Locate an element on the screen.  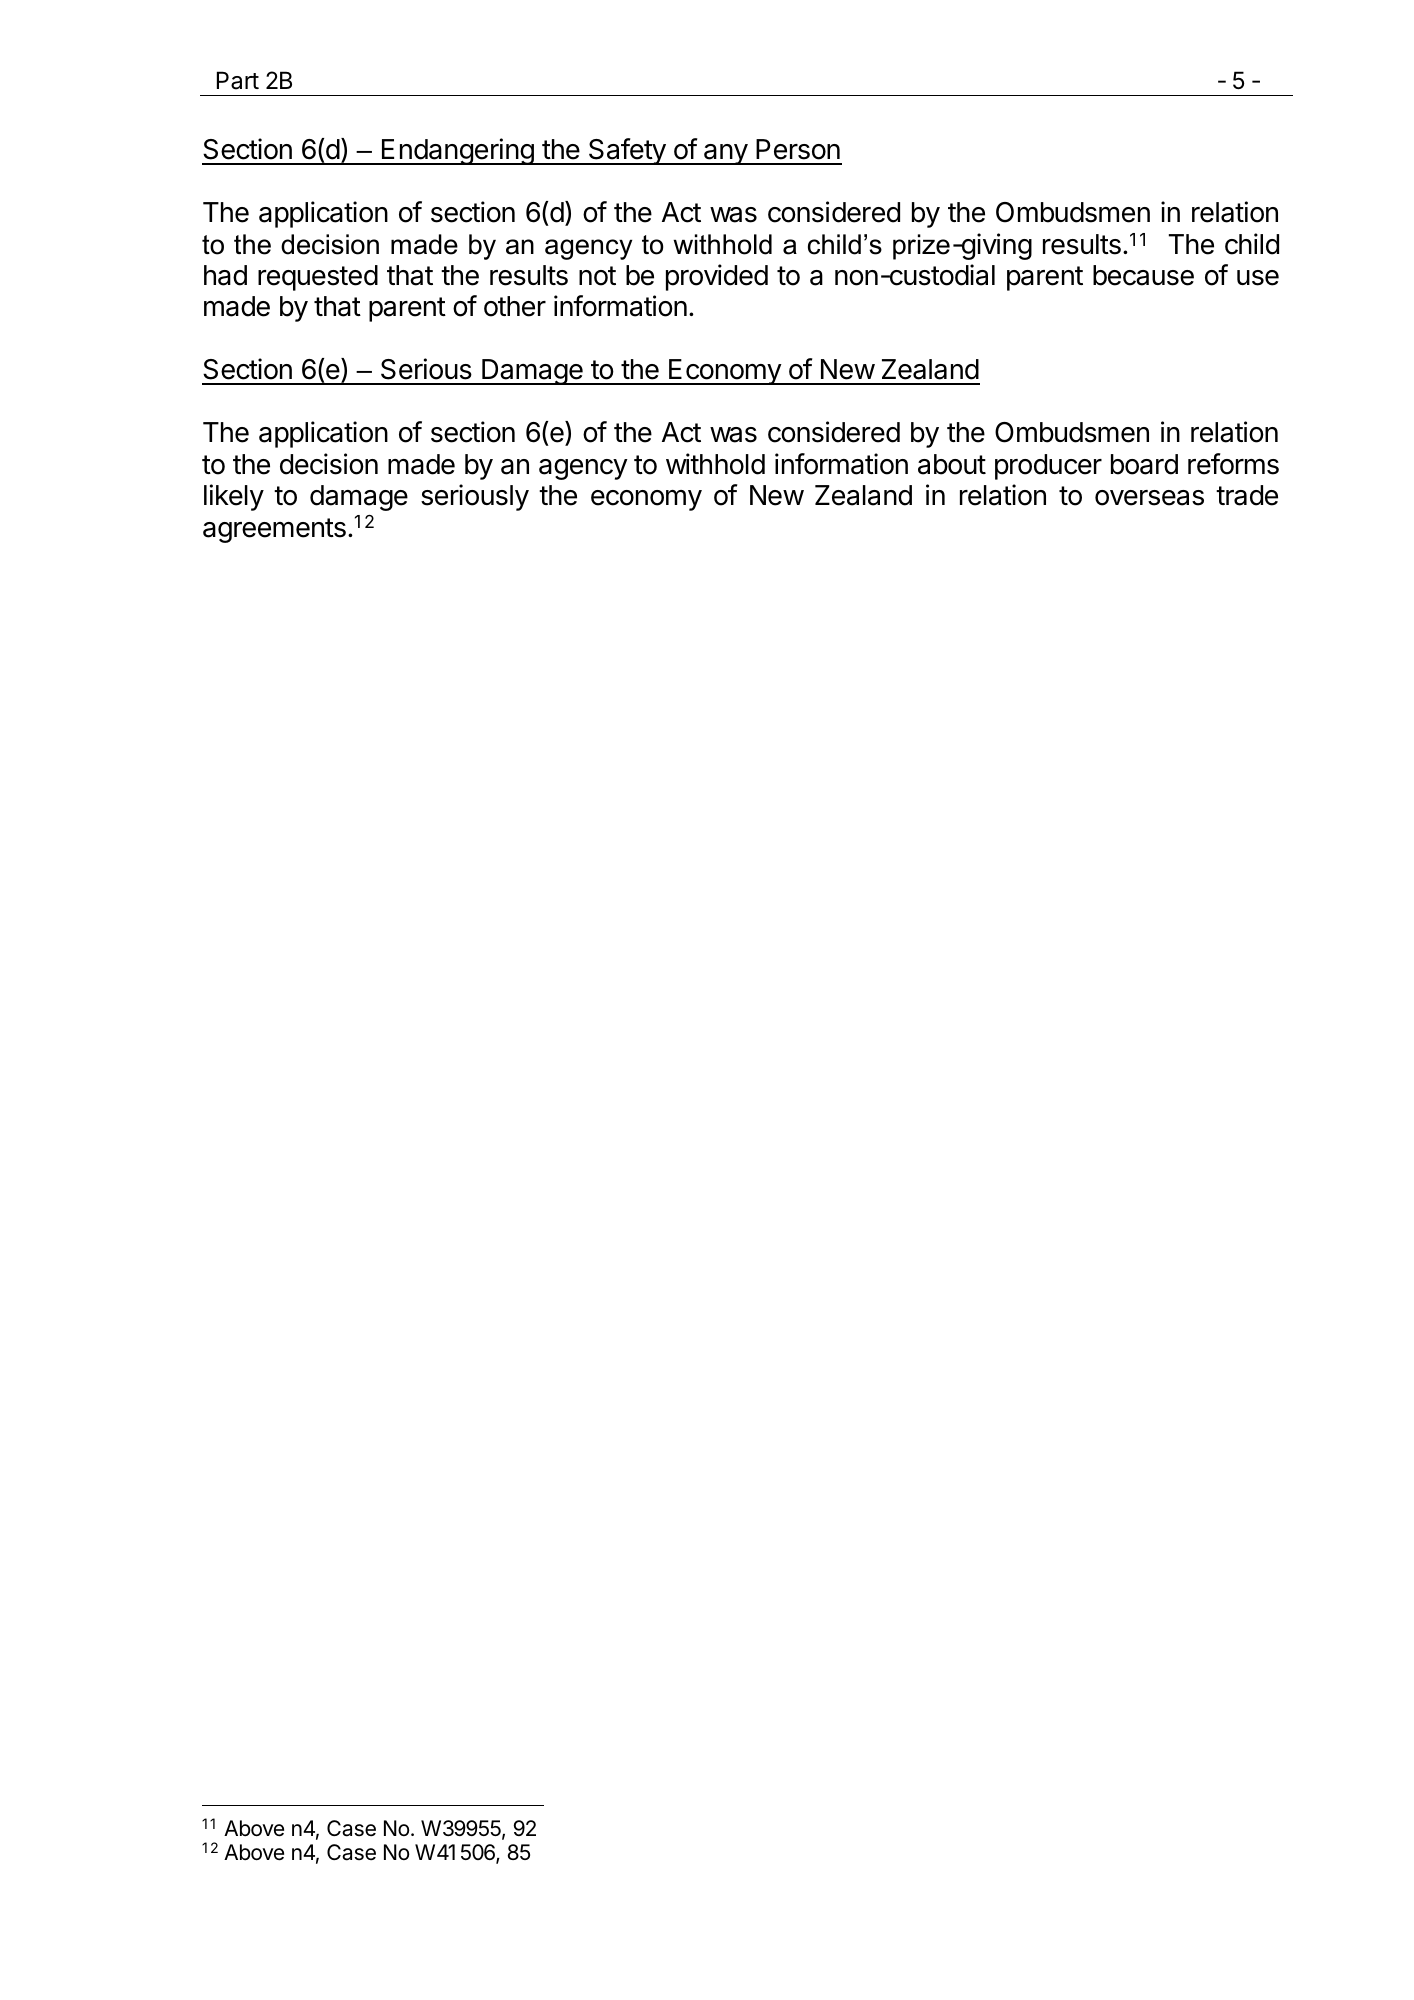
trade is located at coordinates (1247, 495).
